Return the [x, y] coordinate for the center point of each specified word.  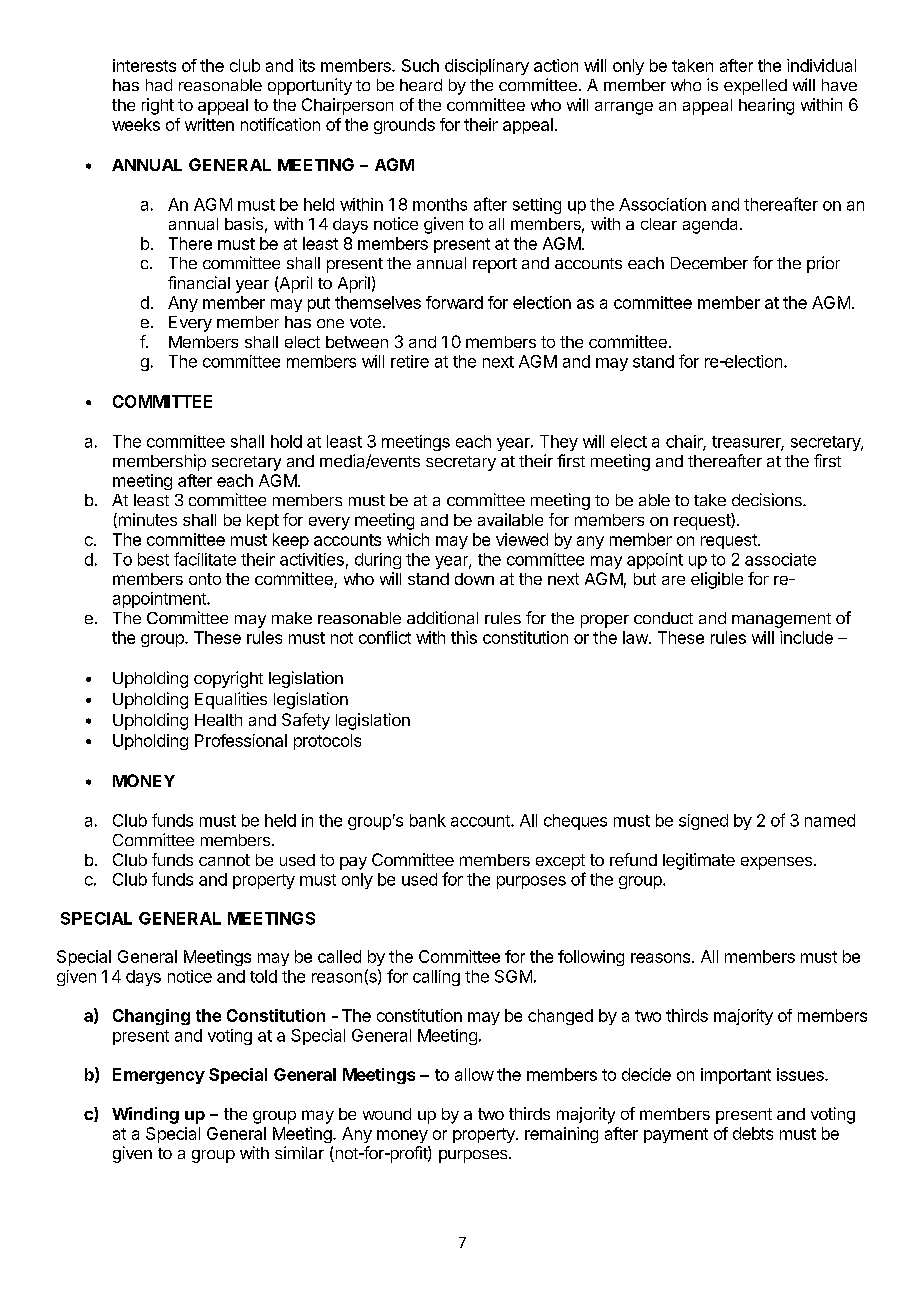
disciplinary [487, 67]
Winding [145, 1115]
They [559, 443]
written [209, 124]
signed [703, 822]
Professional [241, 740]
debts [753, 1133]
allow [474, 1074]
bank [428, 820]
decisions [768, 499]
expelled [755, 87]
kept [263, 522]
